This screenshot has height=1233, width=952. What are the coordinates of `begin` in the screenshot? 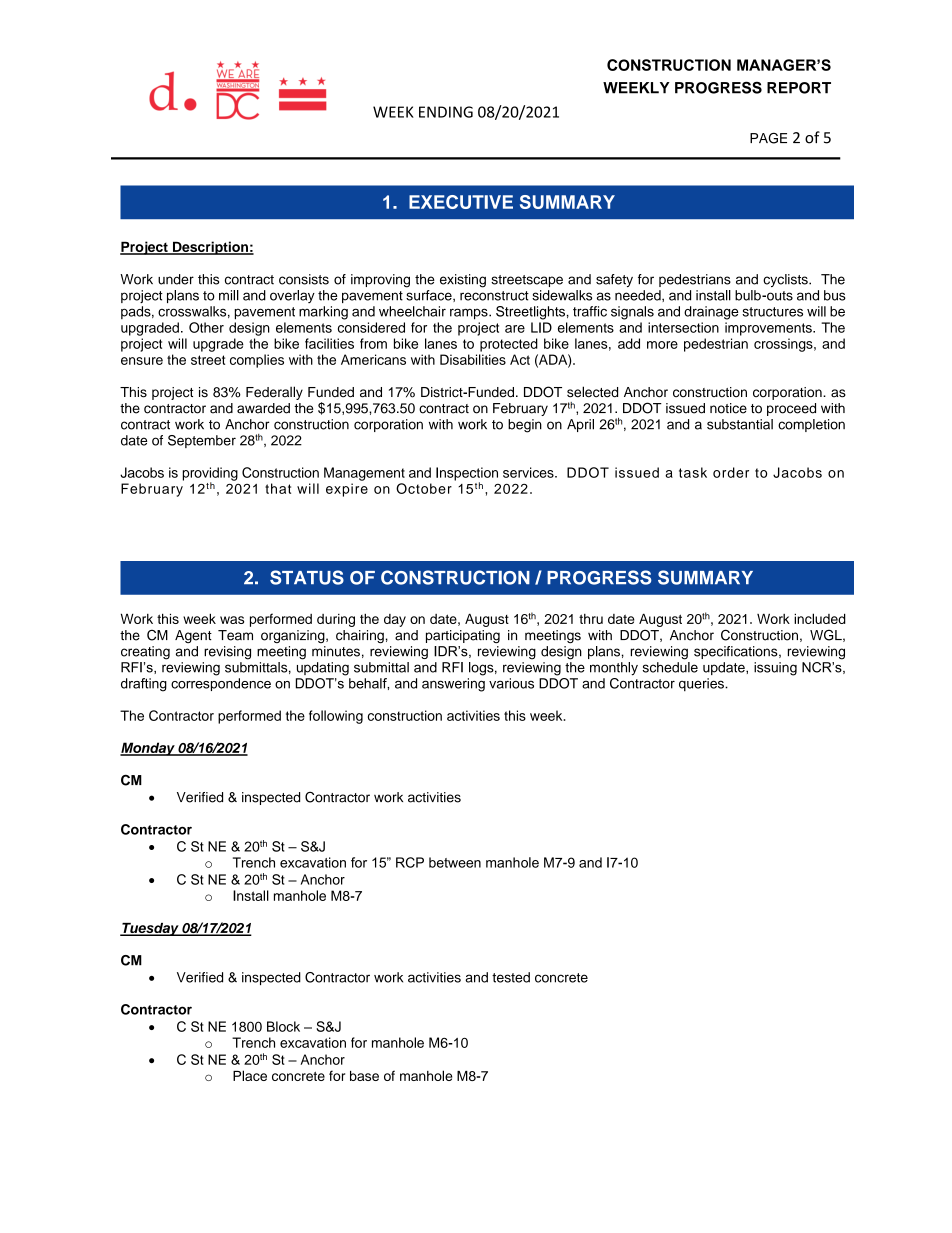 It's located at (525, 426).
